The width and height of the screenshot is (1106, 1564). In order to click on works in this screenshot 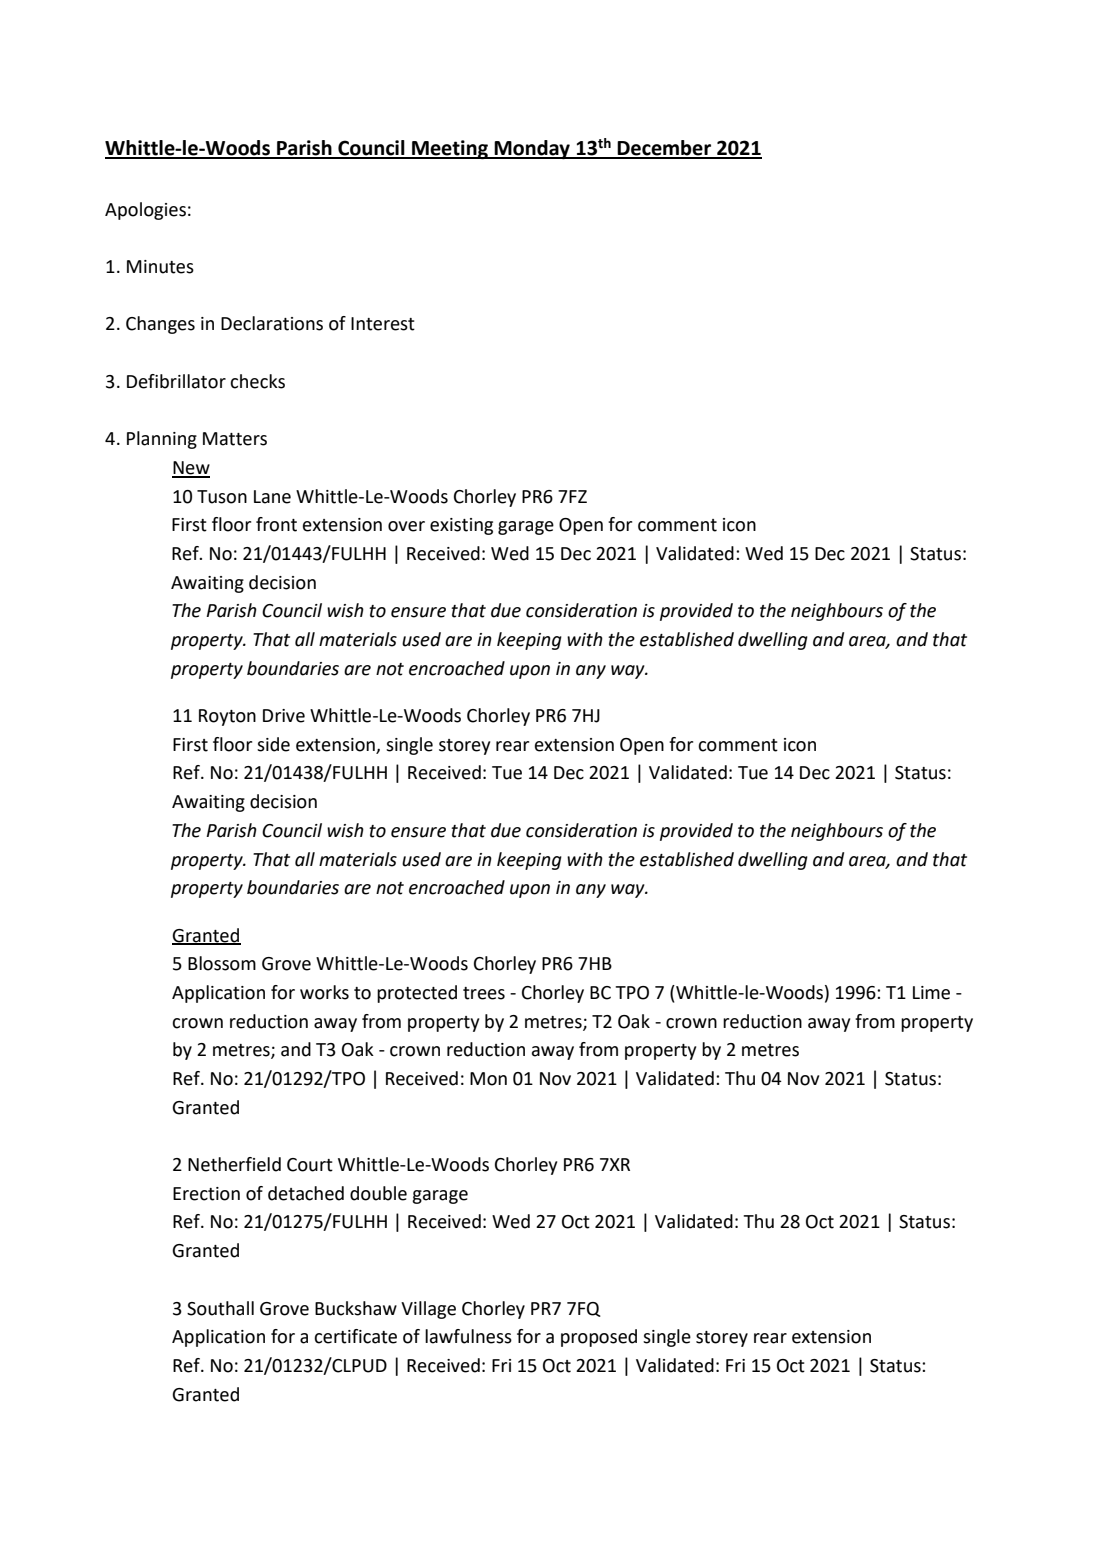, I will do `click(324, 992)`.
